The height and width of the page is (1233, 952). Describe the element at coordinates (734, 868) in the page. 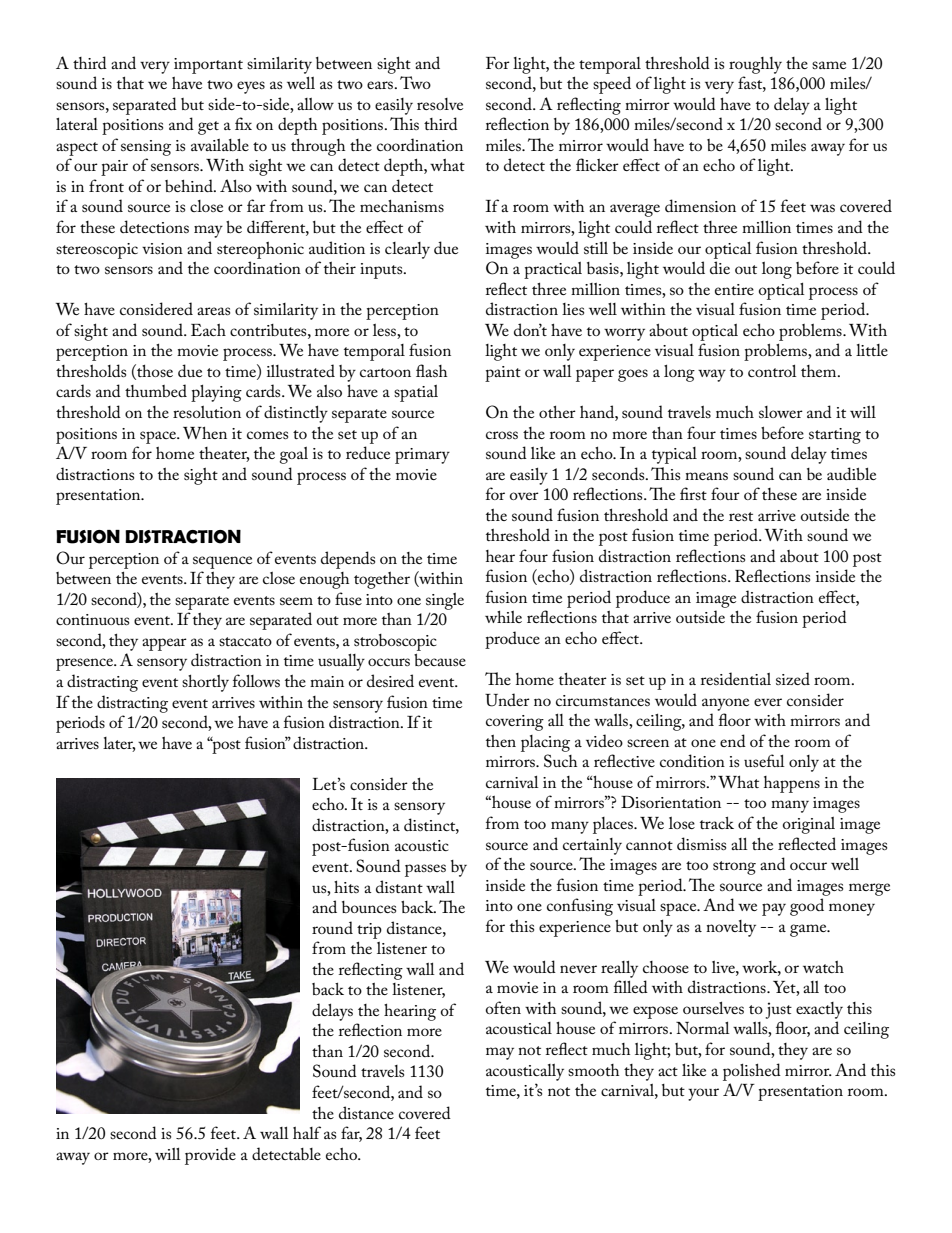

I see `strong` at that location.
